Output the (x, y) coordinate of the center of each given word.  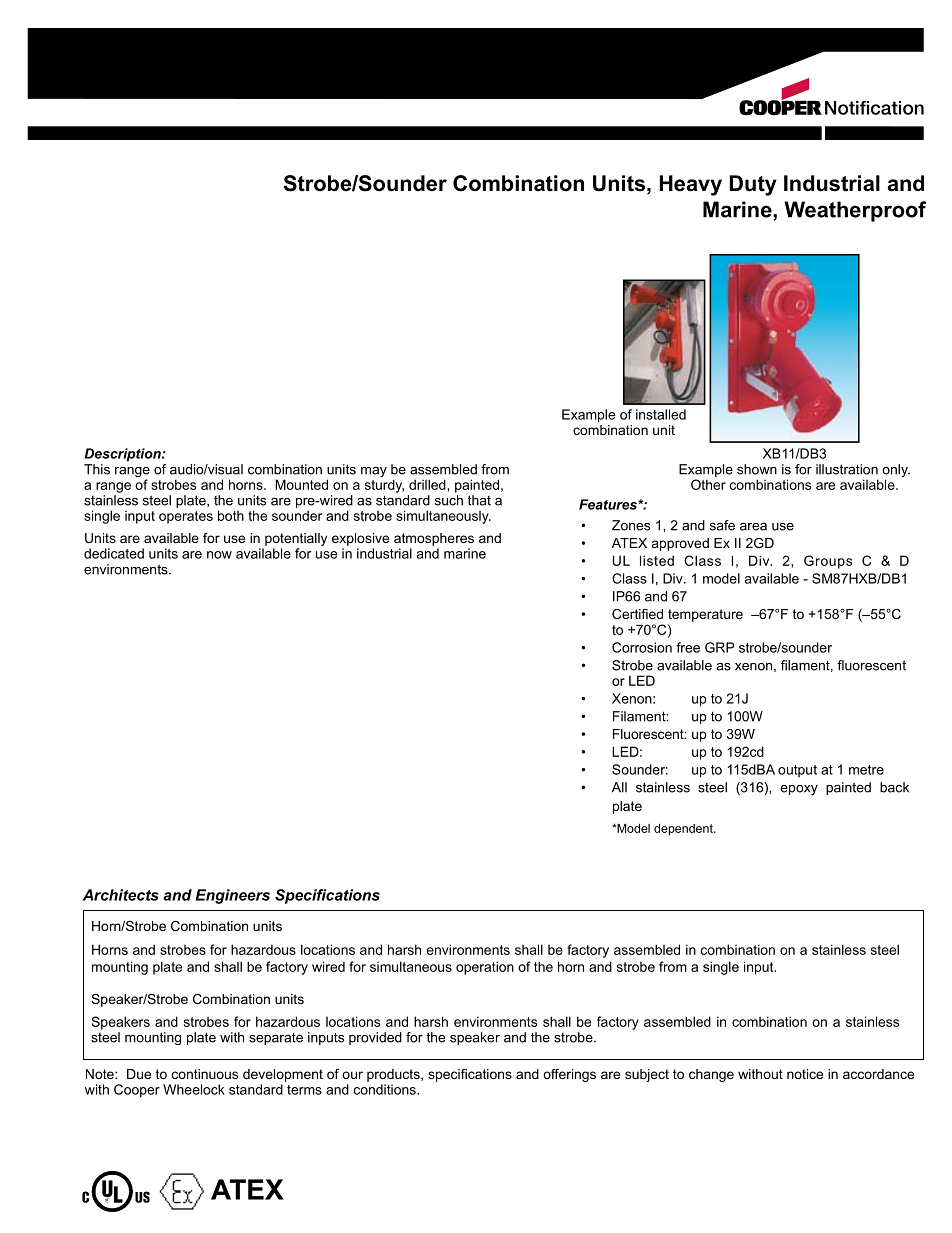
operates (186, 517)
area (753, 527)
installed (661, 414)
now (219, 555)
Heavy (691, 185)
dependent (684, 830)
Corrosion (642, 647)
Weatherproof (855, 211)
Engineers (233, 896)
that (479, 500)
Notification (874, 108)
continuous (205, 1074)
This (97, 469)
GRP (719, 647)
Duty (753, 185)
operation (485, 968)
